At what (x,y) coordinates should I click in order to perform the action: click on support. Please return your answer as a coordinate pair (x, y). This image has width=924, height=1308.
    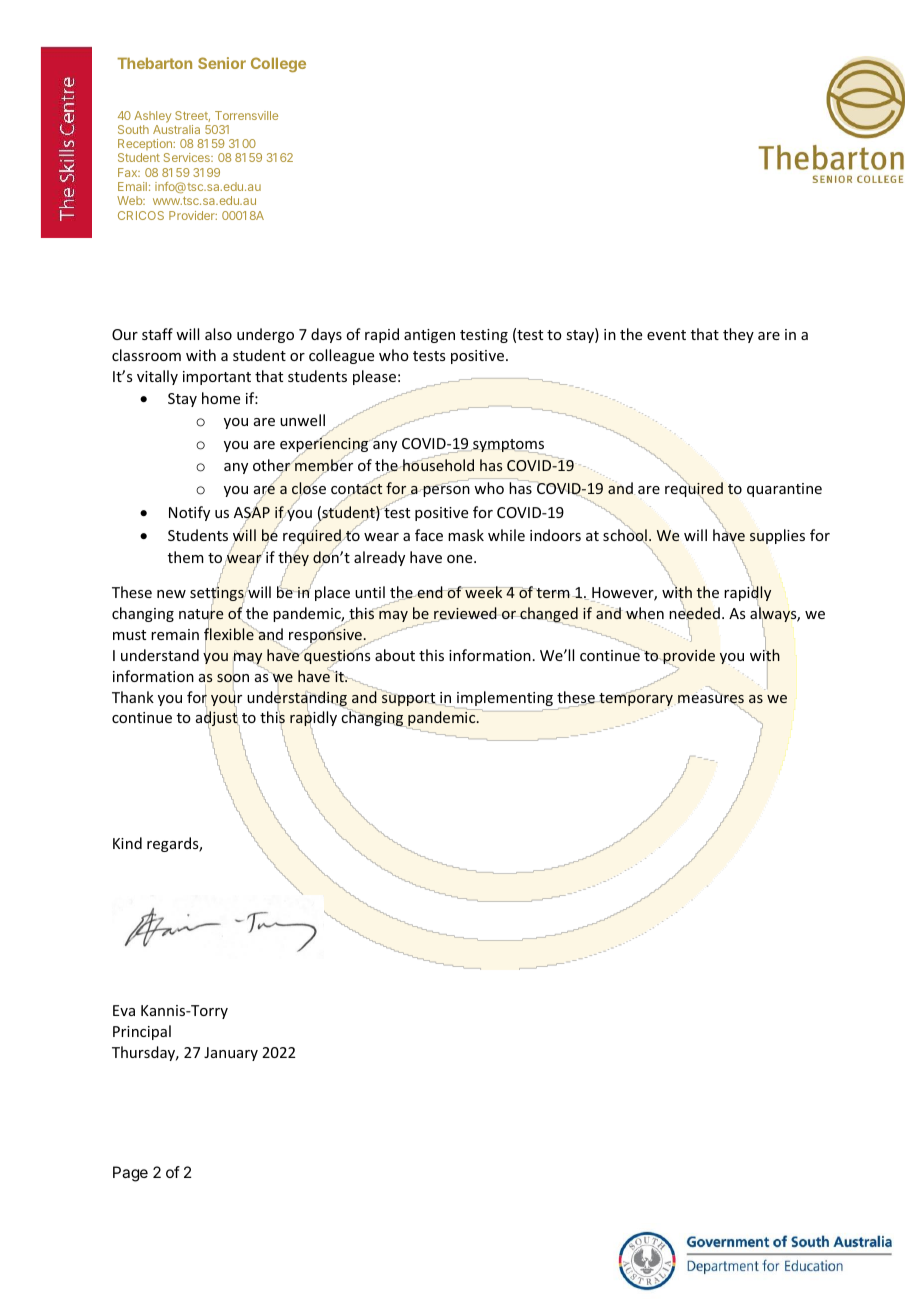
    Looking at the image, I should click on (409, 699).
